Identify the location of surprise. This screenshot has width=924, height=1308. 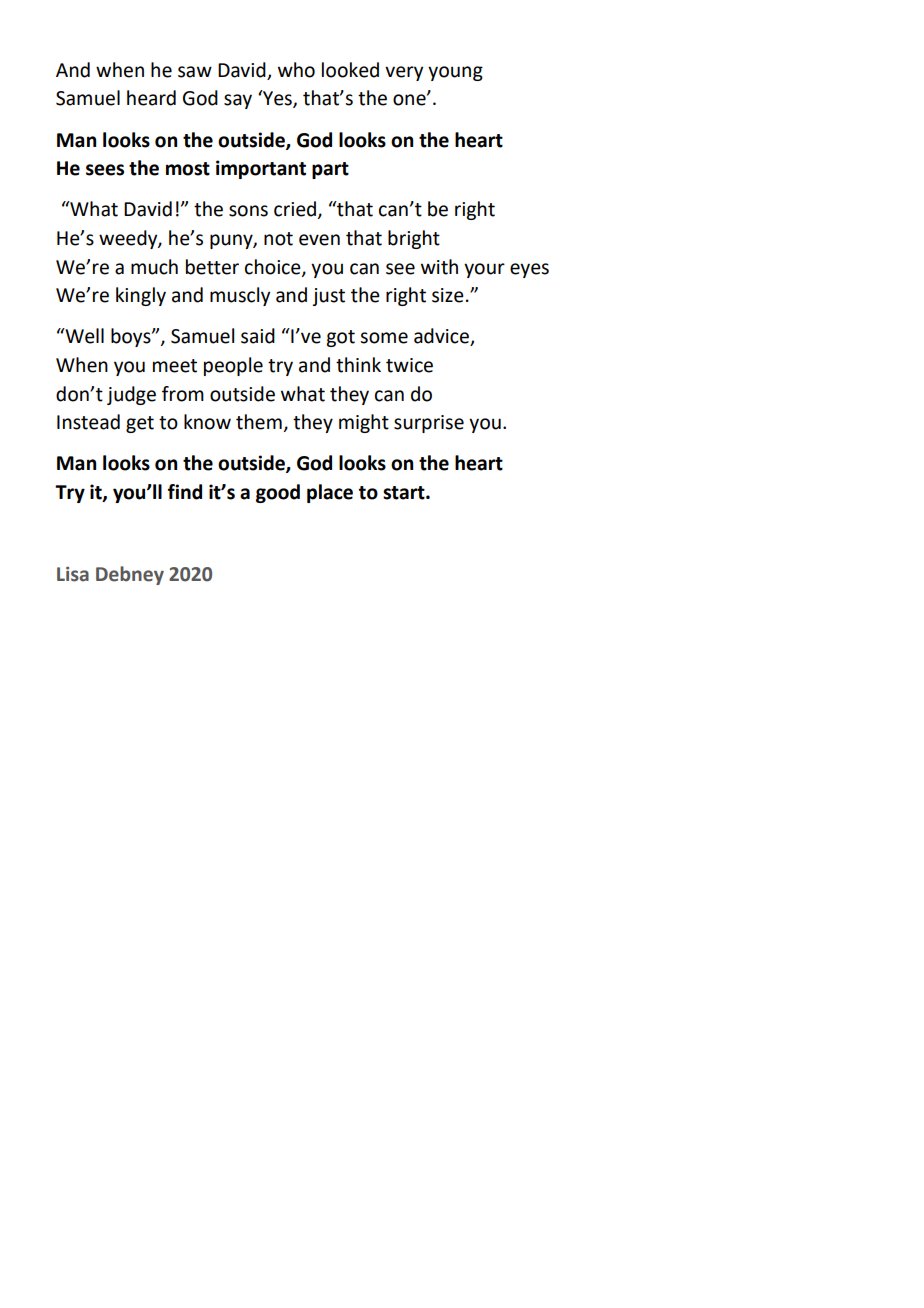
(429, 424).
